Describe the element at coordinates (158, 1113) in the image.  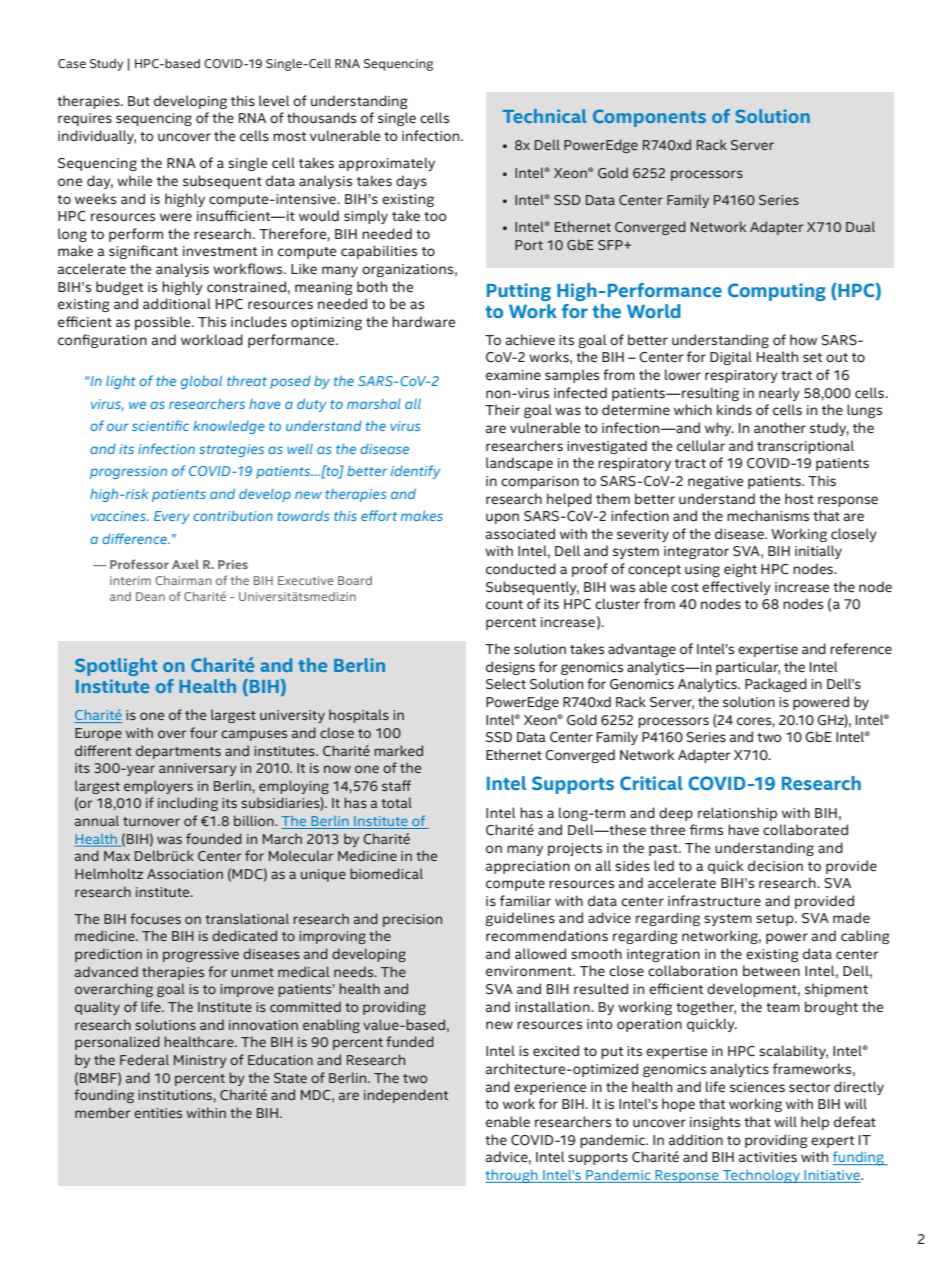
I see `entities` at that location.
